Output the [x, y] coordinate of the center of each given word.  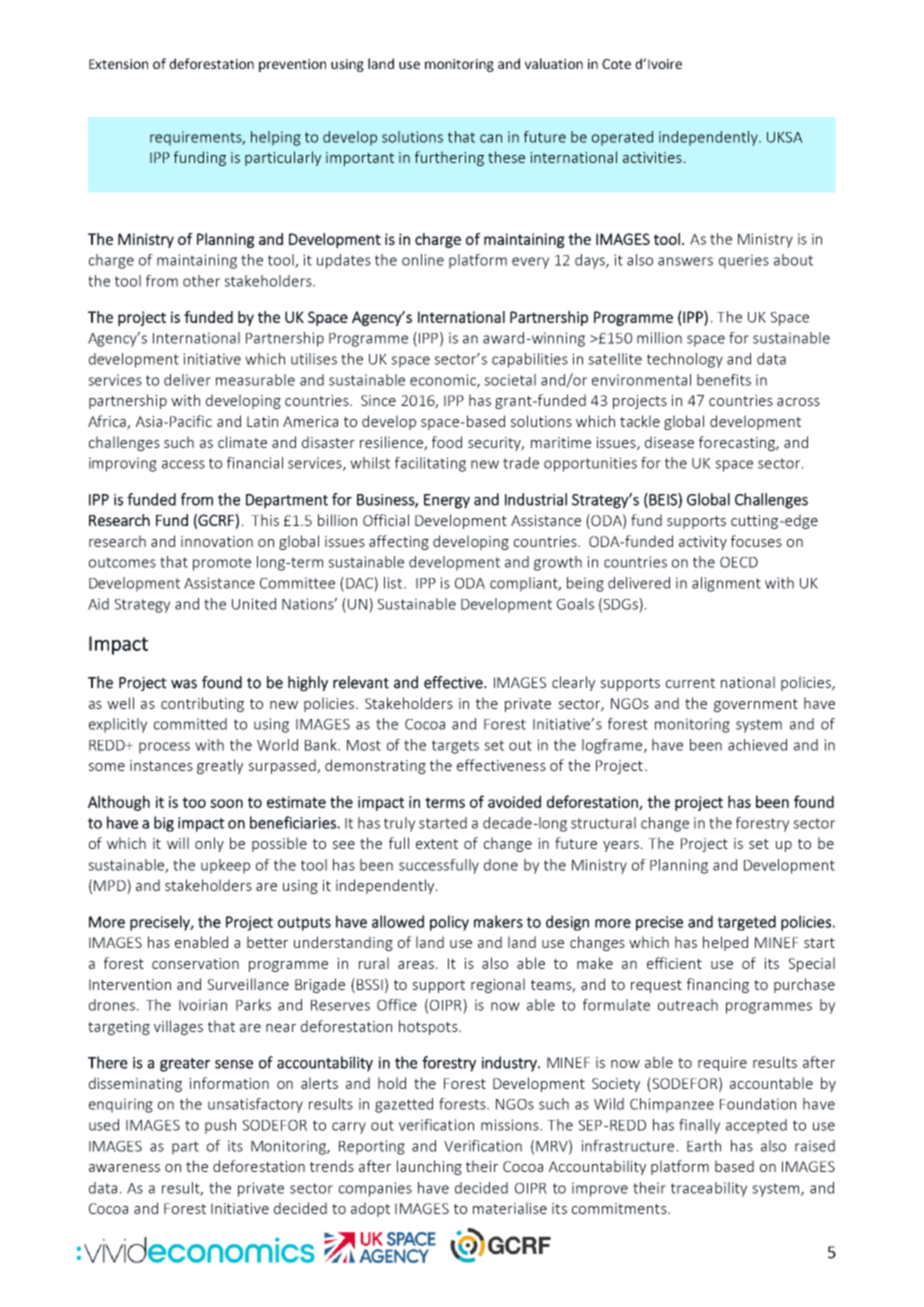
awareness [124, 1168]
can [491, 138]
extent [437, 844]
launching [429, 1167]
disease [669, 442]
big [164, 824]
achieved [757, 745]
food [447, 442]
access [183, 464]
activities [652, 157]
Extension [118, 64]
